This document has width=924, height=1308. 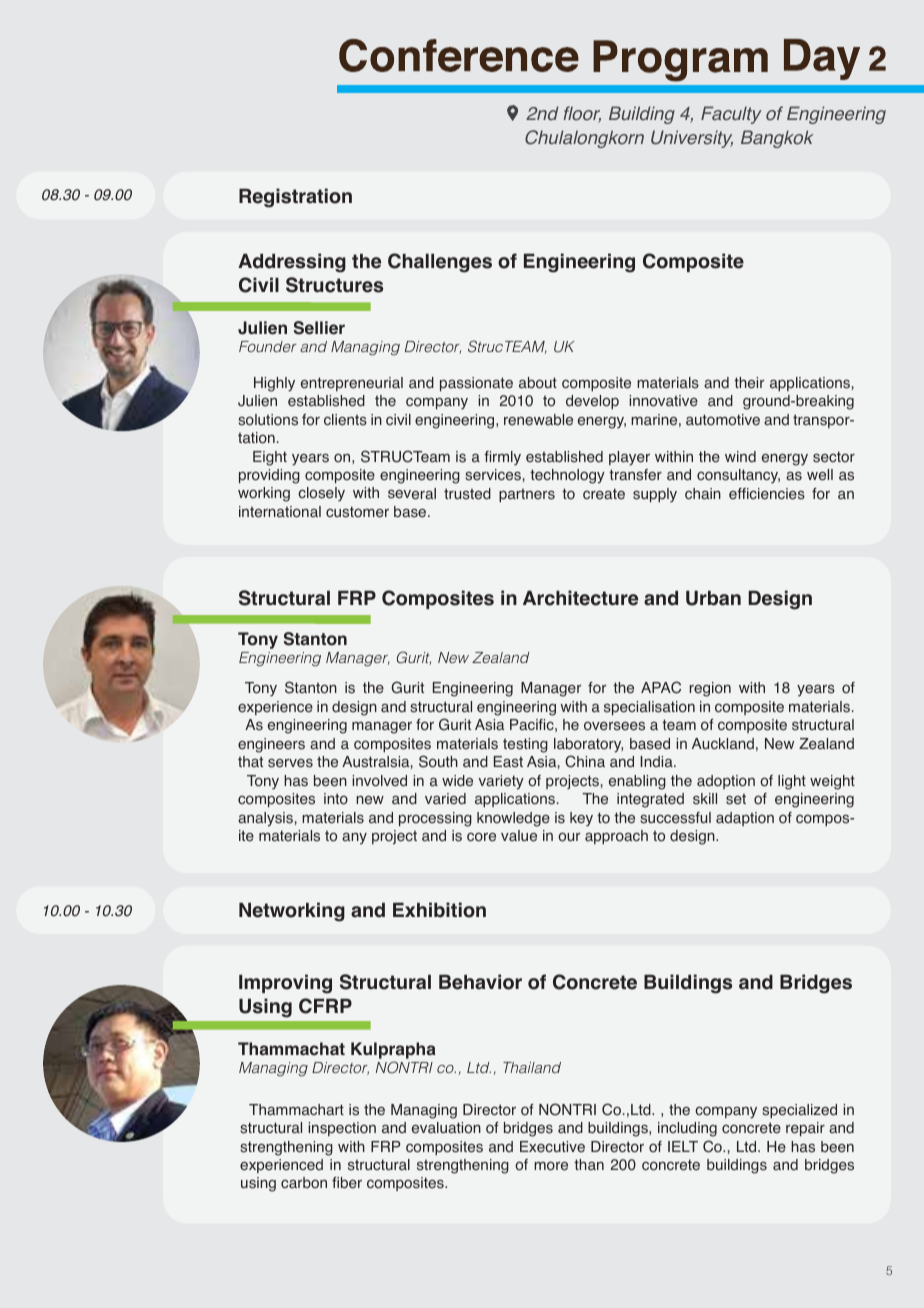 I want to click on Registration, so click(x=295, y=198).
